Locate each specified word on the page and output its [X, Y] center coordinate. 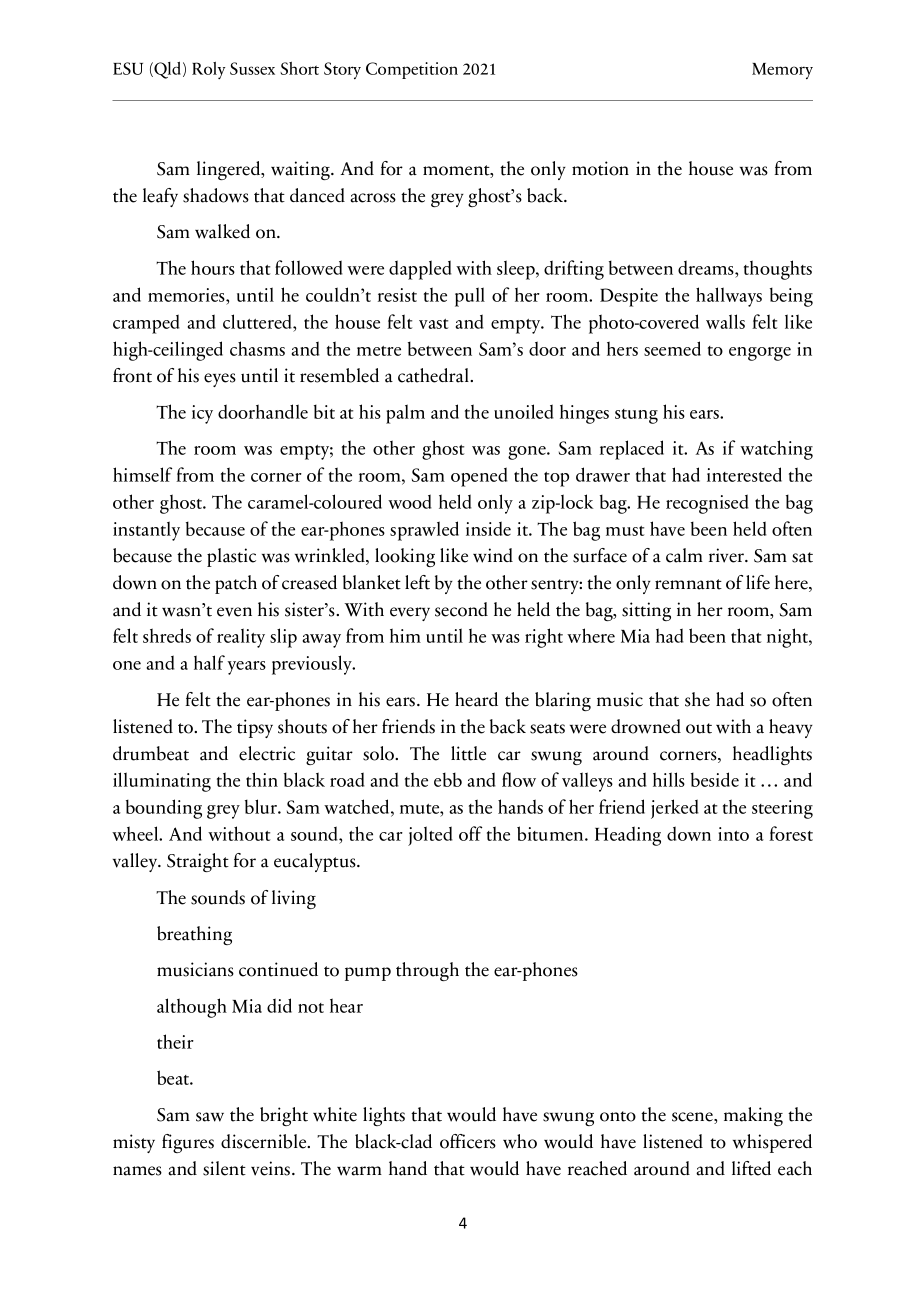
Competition [412, 70]
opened [479, 477]
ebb [448, 779]
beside [715, 779]
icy [202, 414]
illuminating [162, 782]
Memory [782, 71]
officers [468, 1141]
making [753, 1116]
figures [188, 1143]
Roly [208, 70]
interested [744, 474]
